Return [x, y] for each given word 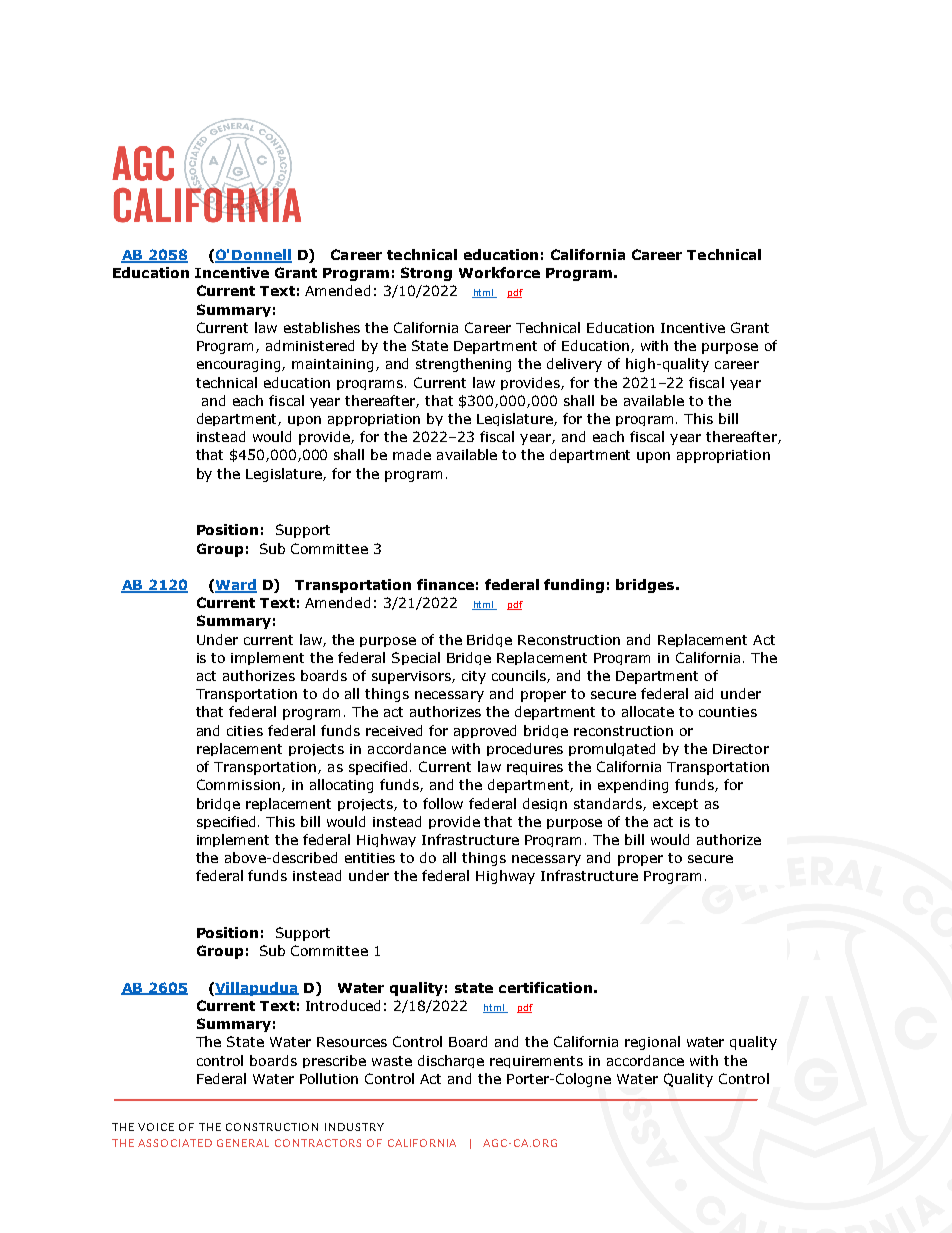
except [675, 805]
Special [416, 658]
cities [245, 731]
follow [443, 803]
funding [574, 586]
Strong [426, 274]
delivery [574, 365]
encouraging [240, 365]
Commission [238, 784]
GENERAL [243, 1143]
